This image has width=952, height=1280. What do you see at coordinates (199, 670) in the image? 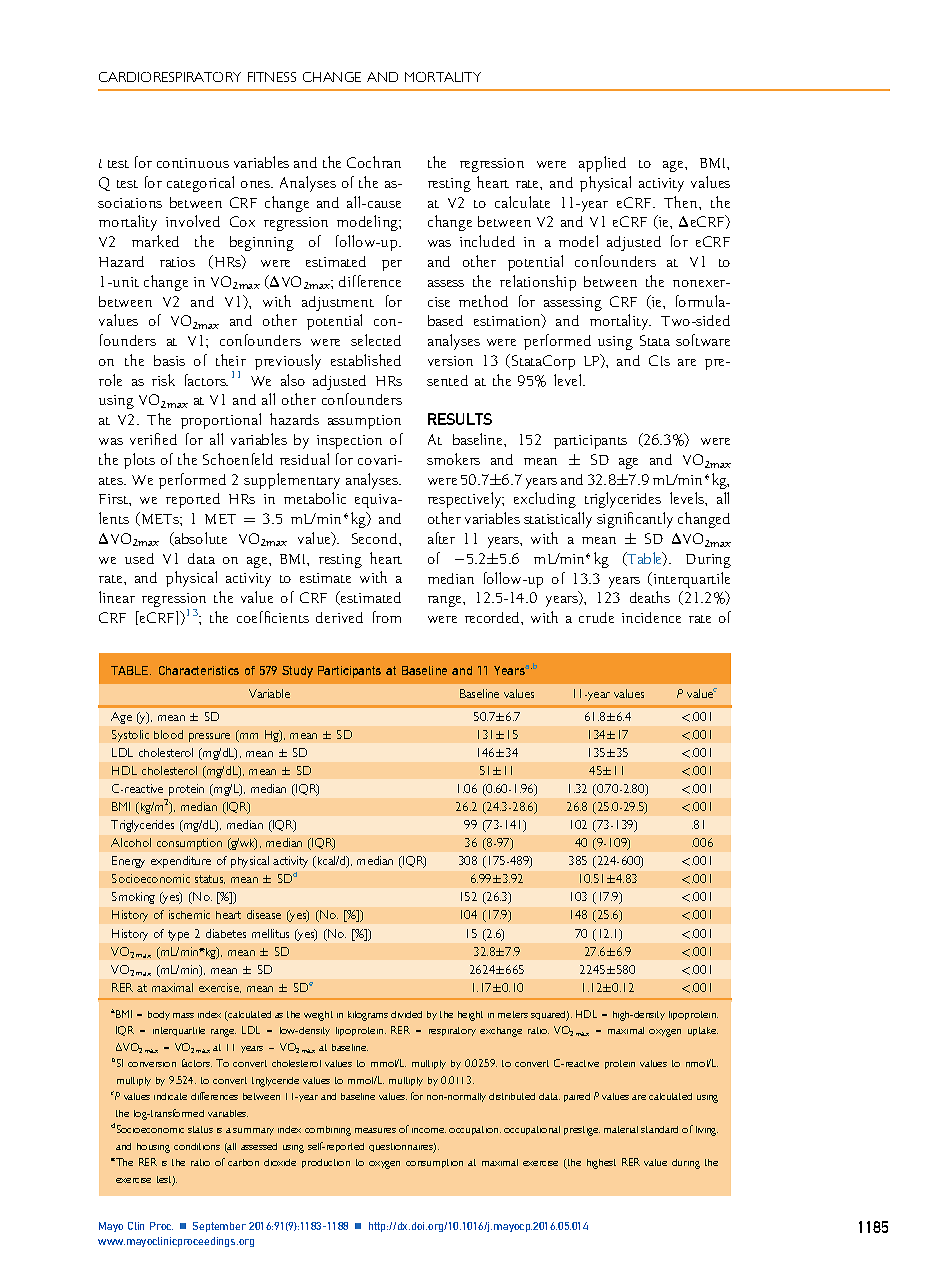
I see `Characteristics` at bounding box center [199, 670].
